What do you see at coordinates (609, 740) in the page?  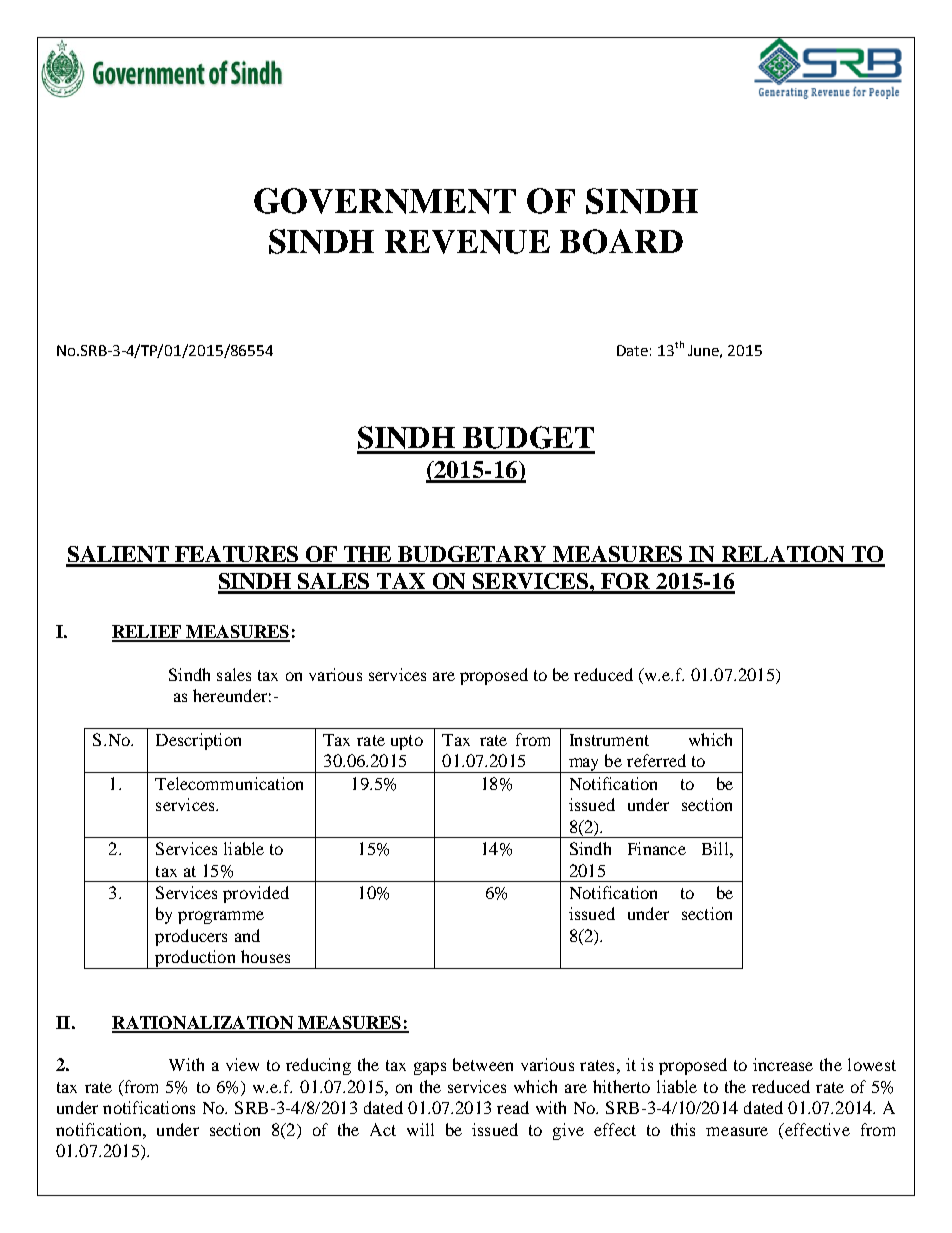 I see `Instrument` at bounding box center [609, 740].
